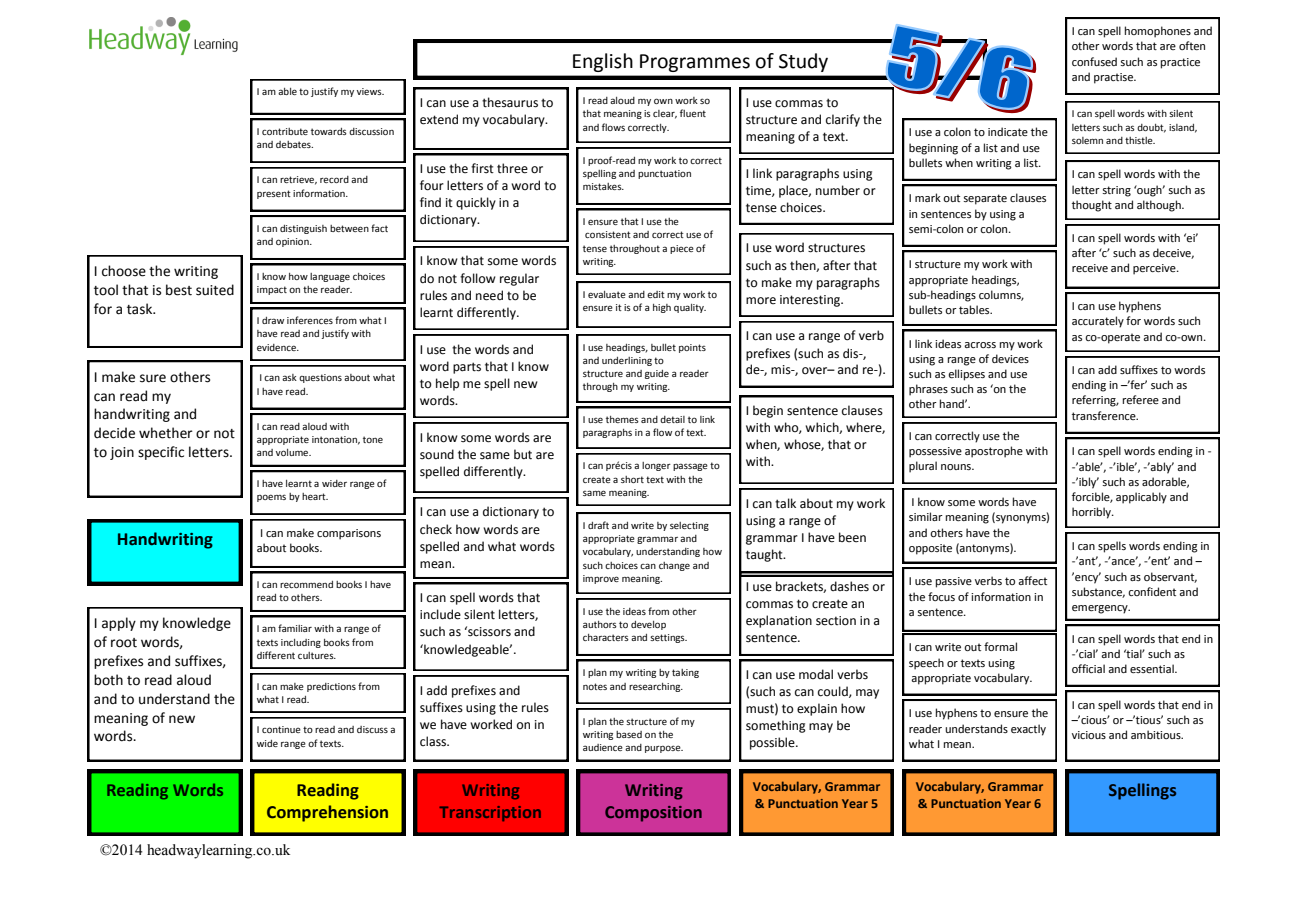 This document has width=1308, height=924. I want to click on English, so click(602, 62).
